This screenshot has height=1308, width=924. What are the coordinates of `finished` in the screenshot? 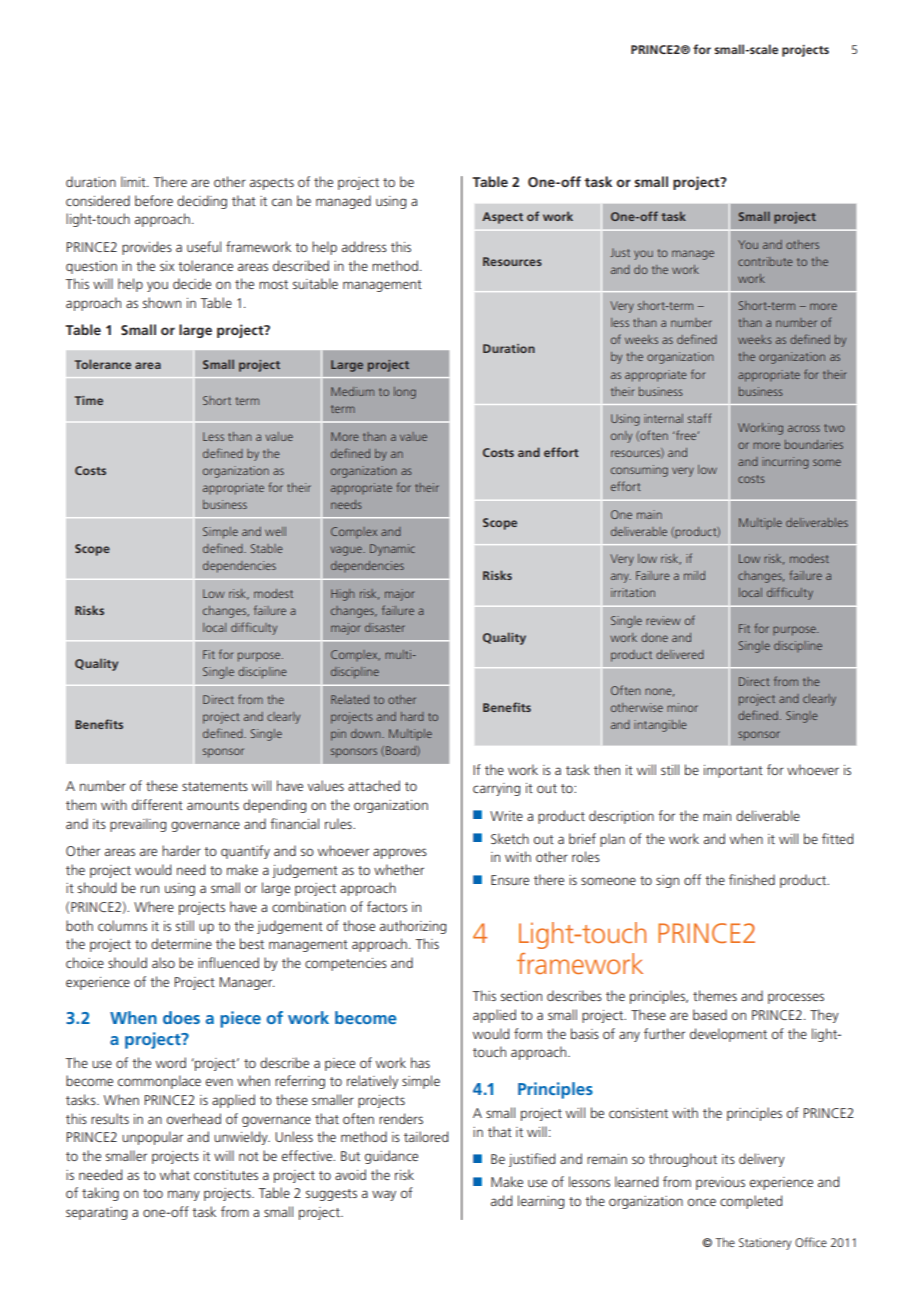 It's located at (752, 879).
